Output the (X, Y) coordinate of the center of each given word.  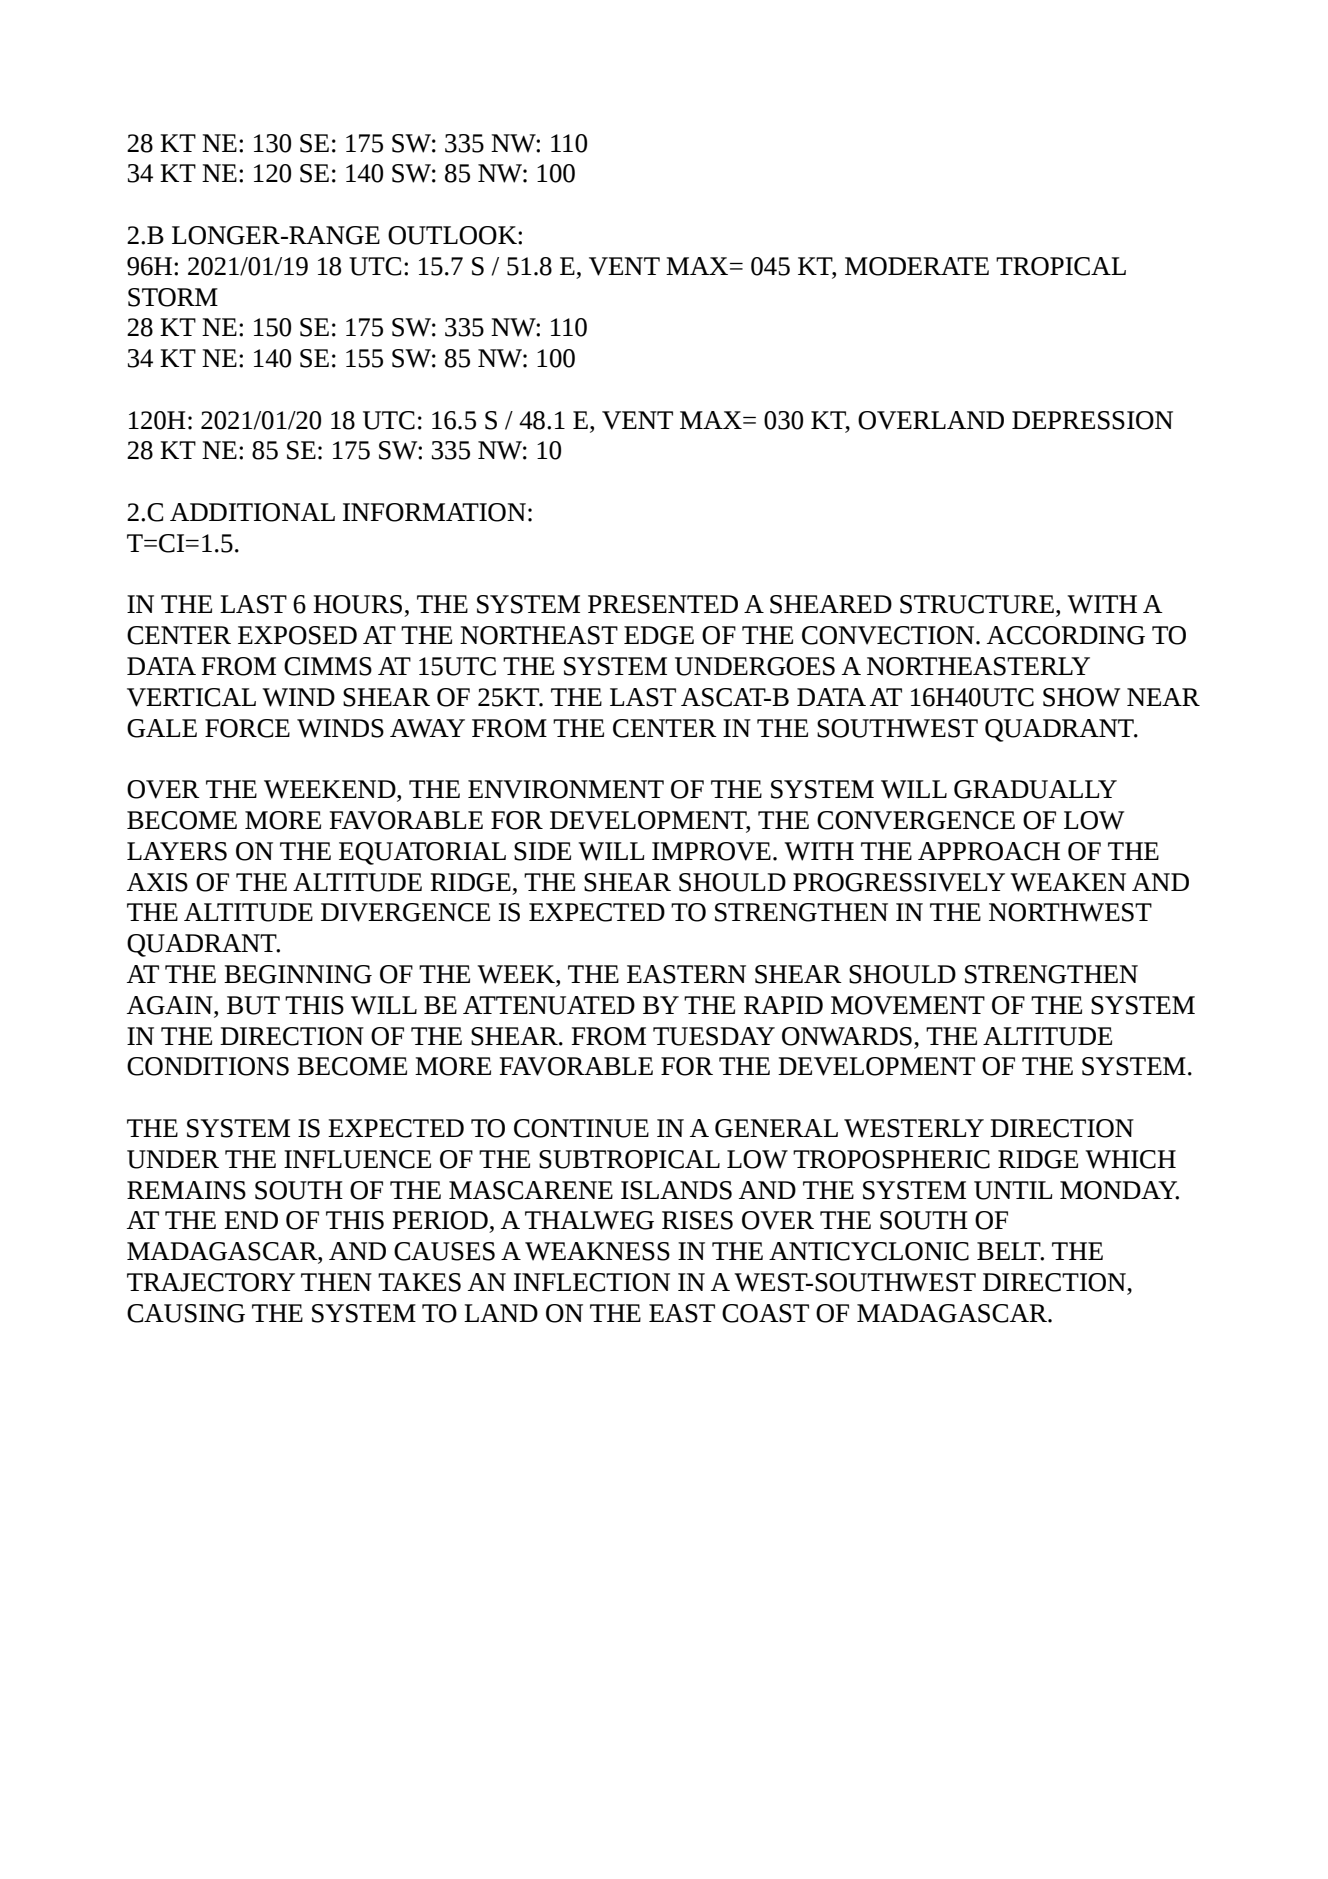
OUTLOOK (453, 235)
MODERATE (917, 266)
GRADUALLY (1035, 789)
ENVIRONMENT (566, 789)
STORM (173, 297)
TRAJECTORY (211, 1282)
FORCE (247, 728)
